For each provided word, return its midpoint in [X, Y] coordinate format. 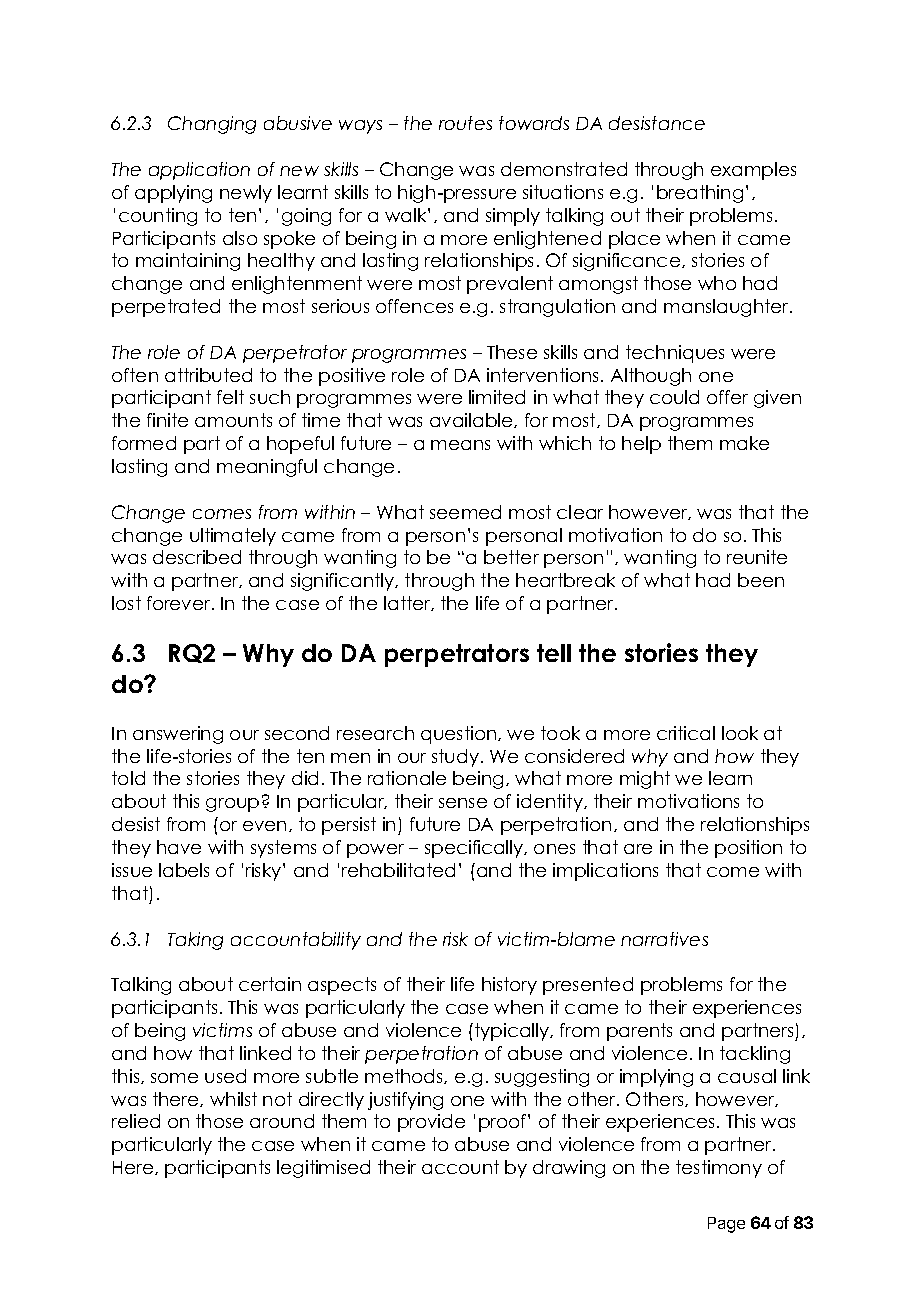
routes [465, 123]
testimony [719, 1169]
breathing [700, 194]
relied [136, 1121]
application [199, 171]
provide [431, 1123]
